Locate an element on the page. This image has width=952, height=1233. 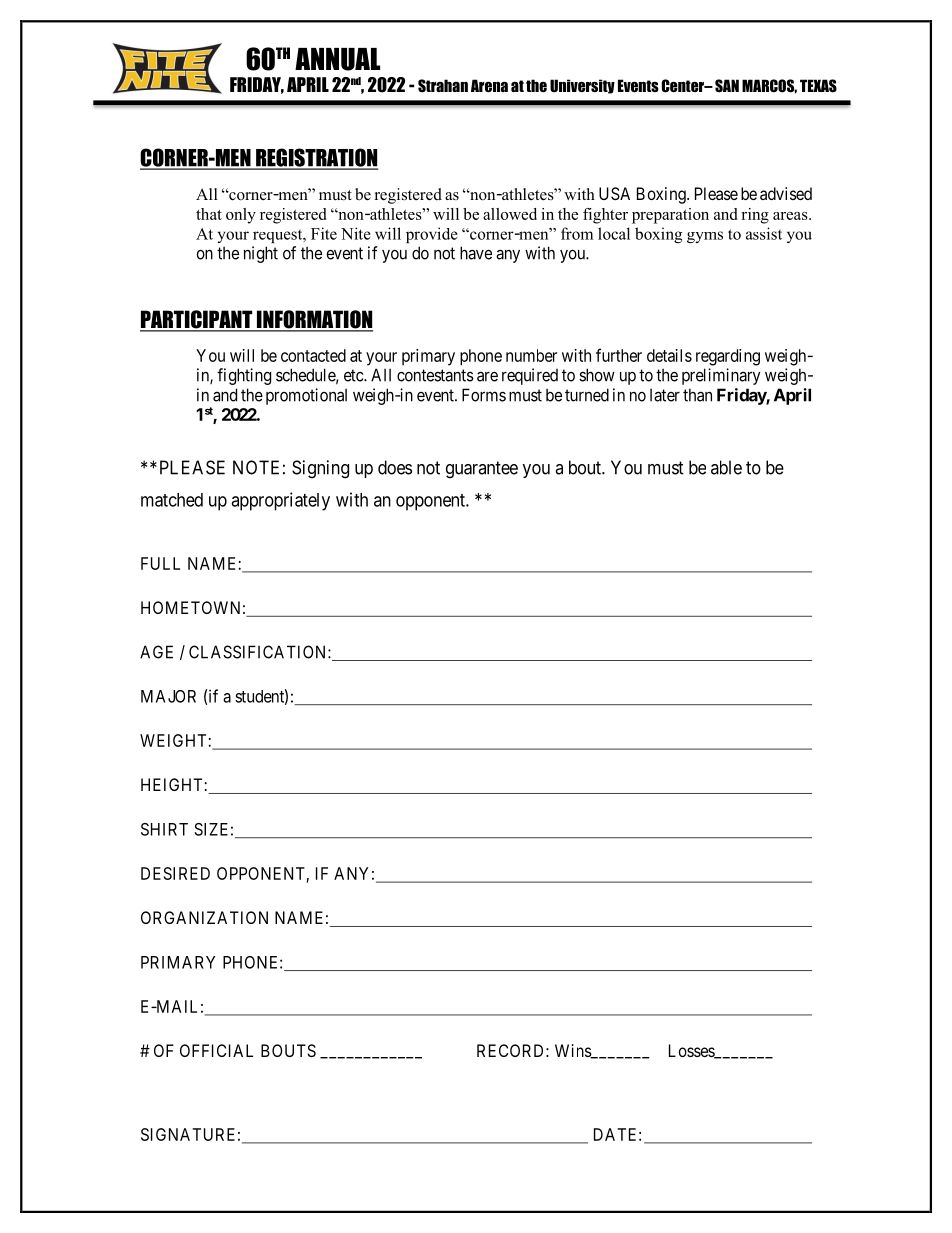
SAN is located at coordinates (727, 86).
